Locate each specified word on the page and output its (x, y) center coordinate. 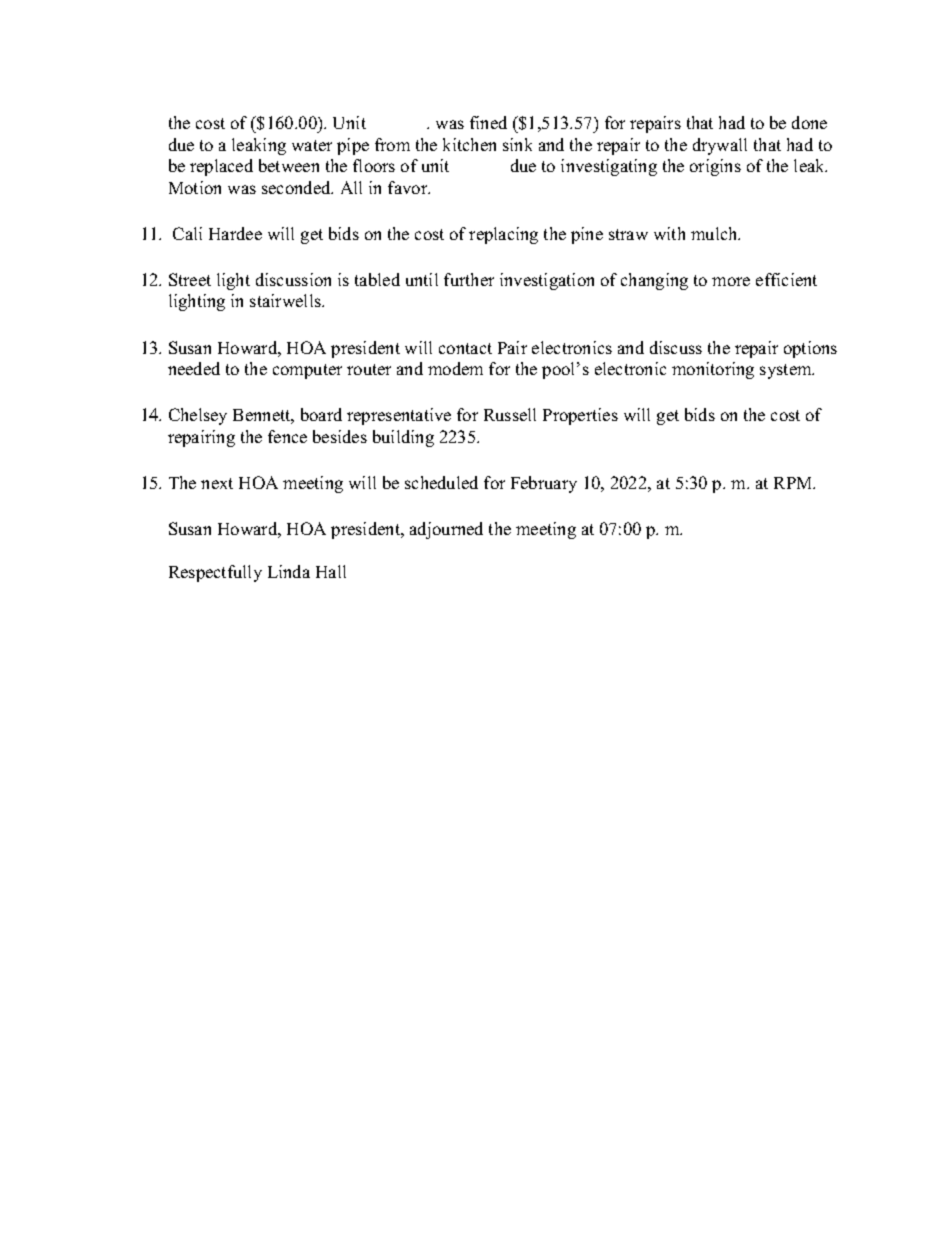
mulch (715, 233)
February (544, 484)
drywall (720, 146)
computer (307, 371)
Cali (187, 233)
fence (287, 436)
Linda (289, 571)
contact (465, 348)
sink (517, 144)
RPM (794, 483)
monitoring (713, 370)
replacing (503, 235)
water (312, 145)
